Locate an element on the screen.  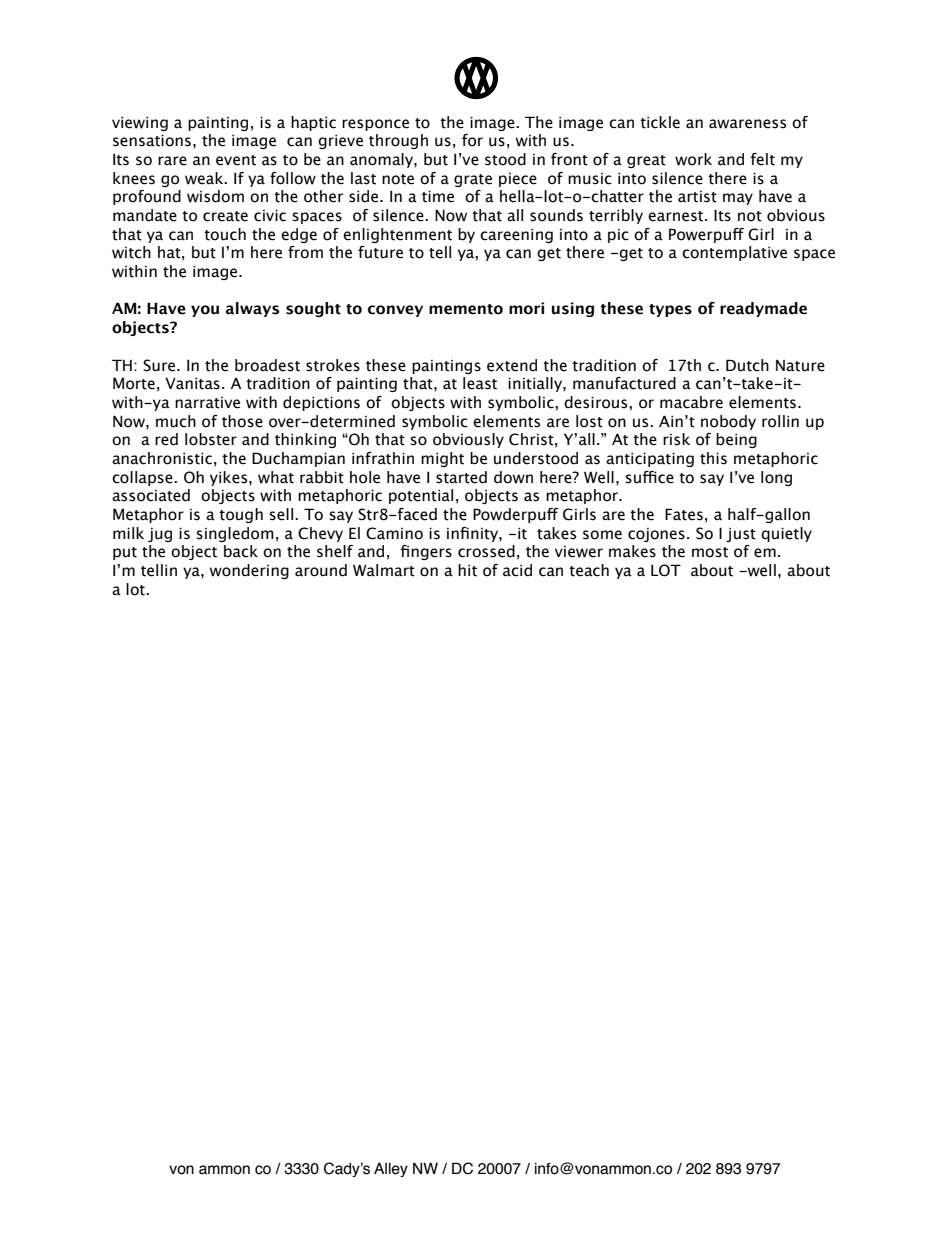
macabre is located at coordinates (691, 402).
